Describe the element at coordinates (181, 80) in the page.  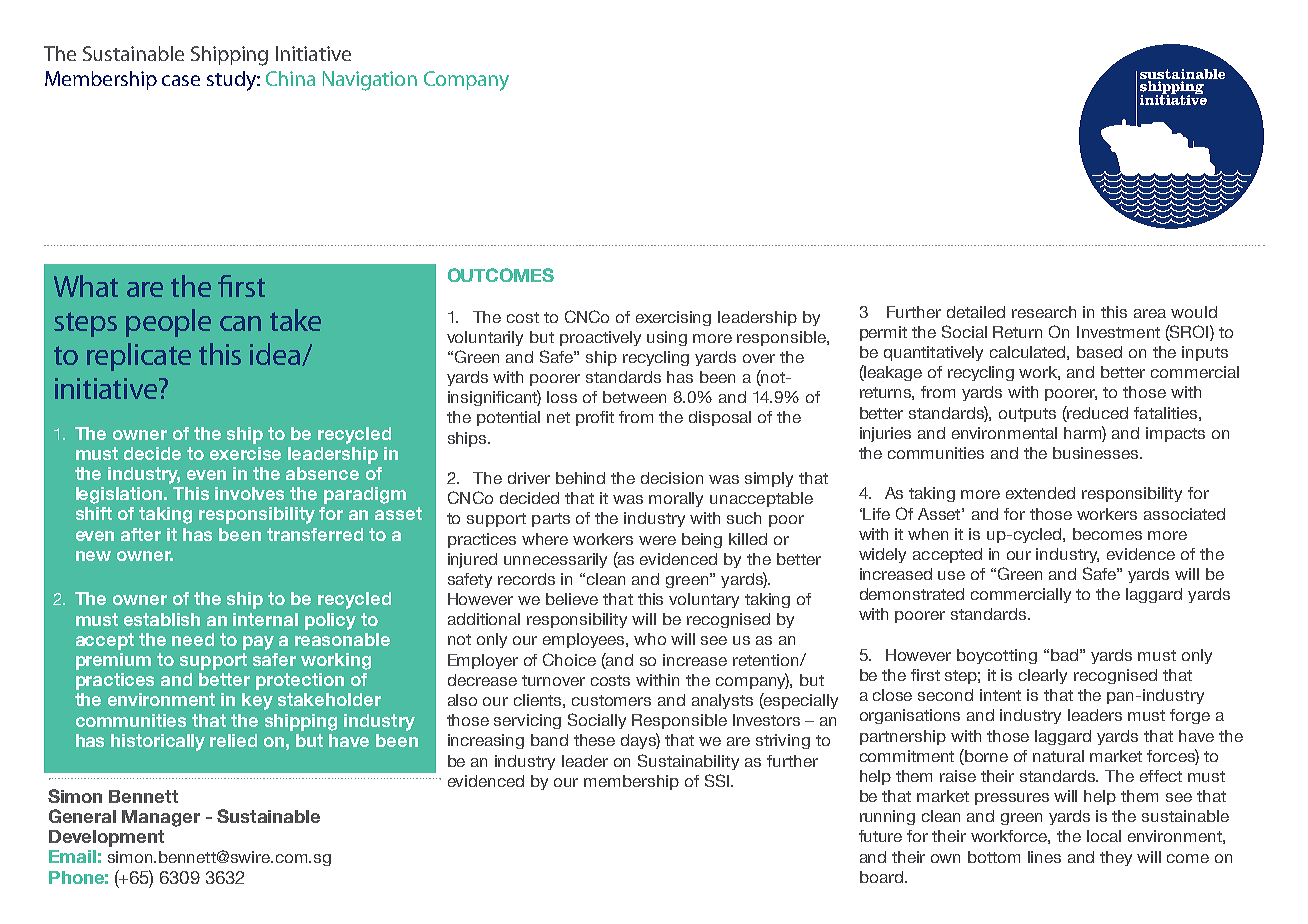
I see `case` at that location.
